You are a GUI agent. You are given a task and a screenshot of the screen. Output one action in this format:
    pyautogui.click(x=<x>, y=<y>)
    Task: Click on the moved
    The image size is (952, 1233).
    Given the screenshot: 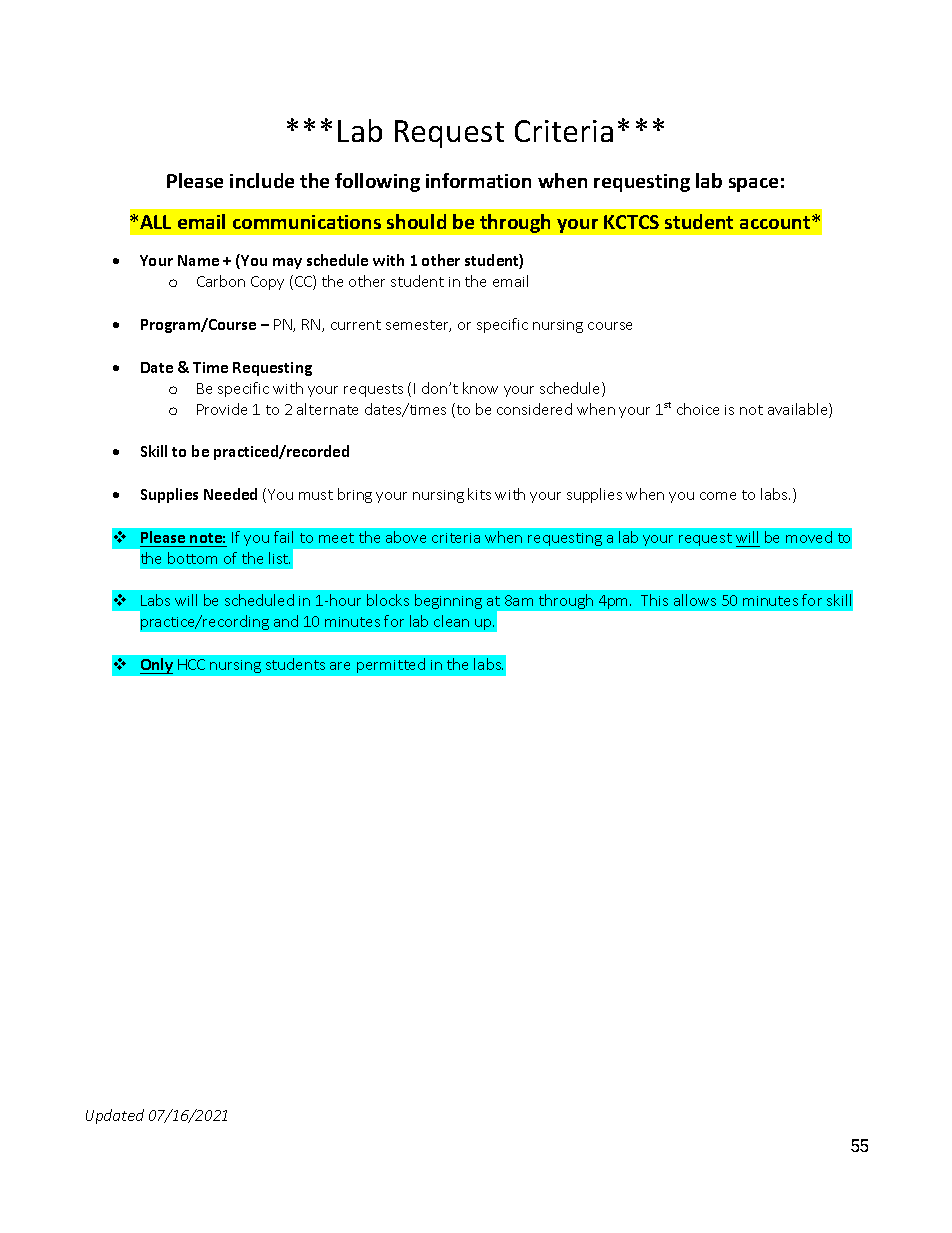 What is the action you would take?
    pyautogui.click(x=809, y=537)
